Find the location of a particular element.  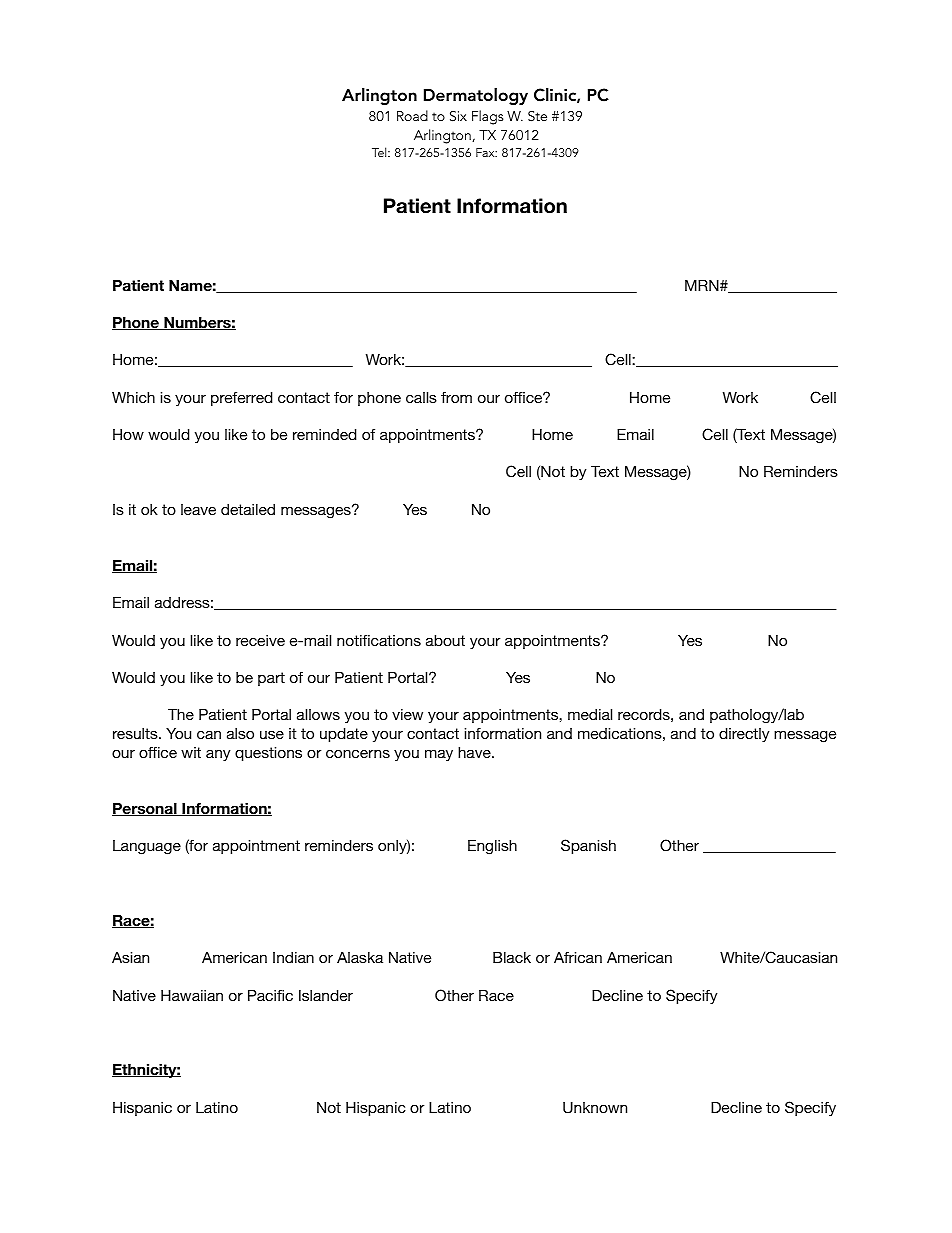

Six is located at coordinates (458, 116).
